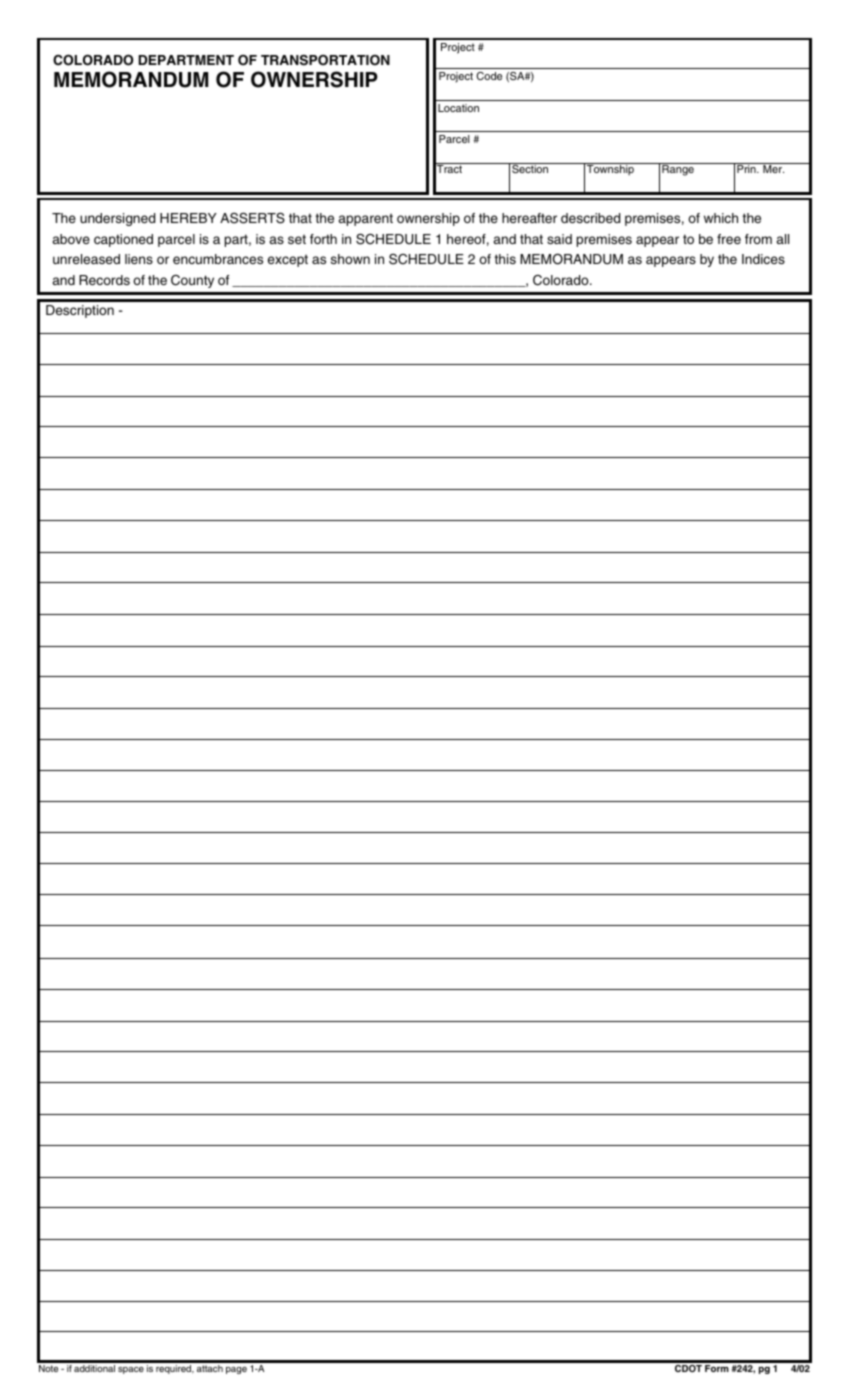  Describe the element at coordinates (505, 259) in the image. I see `this` at that location.
